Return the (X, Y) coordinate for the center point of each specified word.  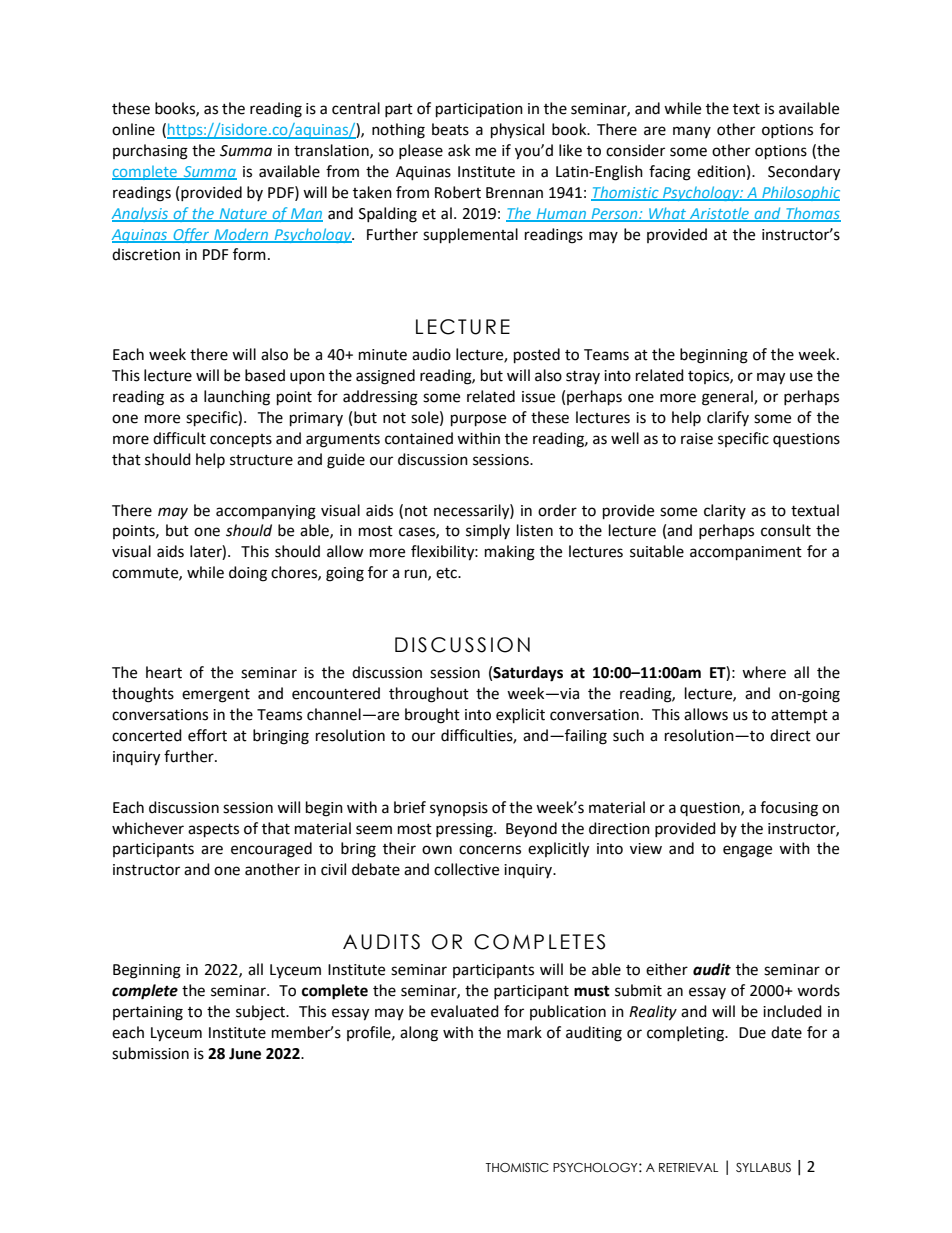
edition (721, 171)
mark (524, 1032)
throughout (429, 695)
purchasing (150, 152)
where (764, 672)
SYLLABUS (763, 1167)
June (245, 1054)
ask (459, 150)
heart (164, 672)
